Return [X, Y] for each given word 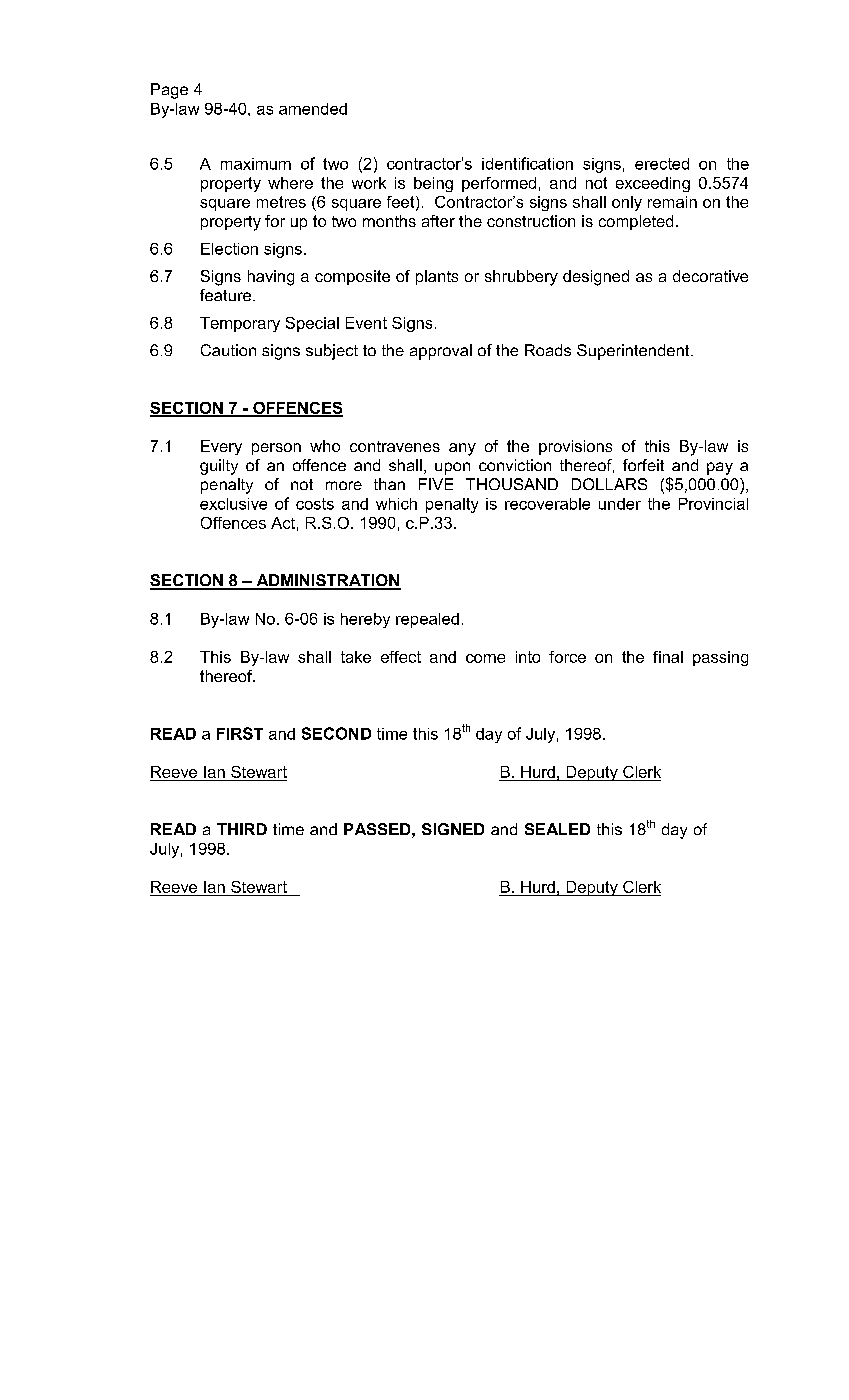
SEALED [557, 829]
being [433, 184]
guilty [219, 467]
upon [452, 468]
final [668, 657]
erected [662, 164]
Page [169, 91]
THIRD [242, 829]
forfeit [643, 465]
